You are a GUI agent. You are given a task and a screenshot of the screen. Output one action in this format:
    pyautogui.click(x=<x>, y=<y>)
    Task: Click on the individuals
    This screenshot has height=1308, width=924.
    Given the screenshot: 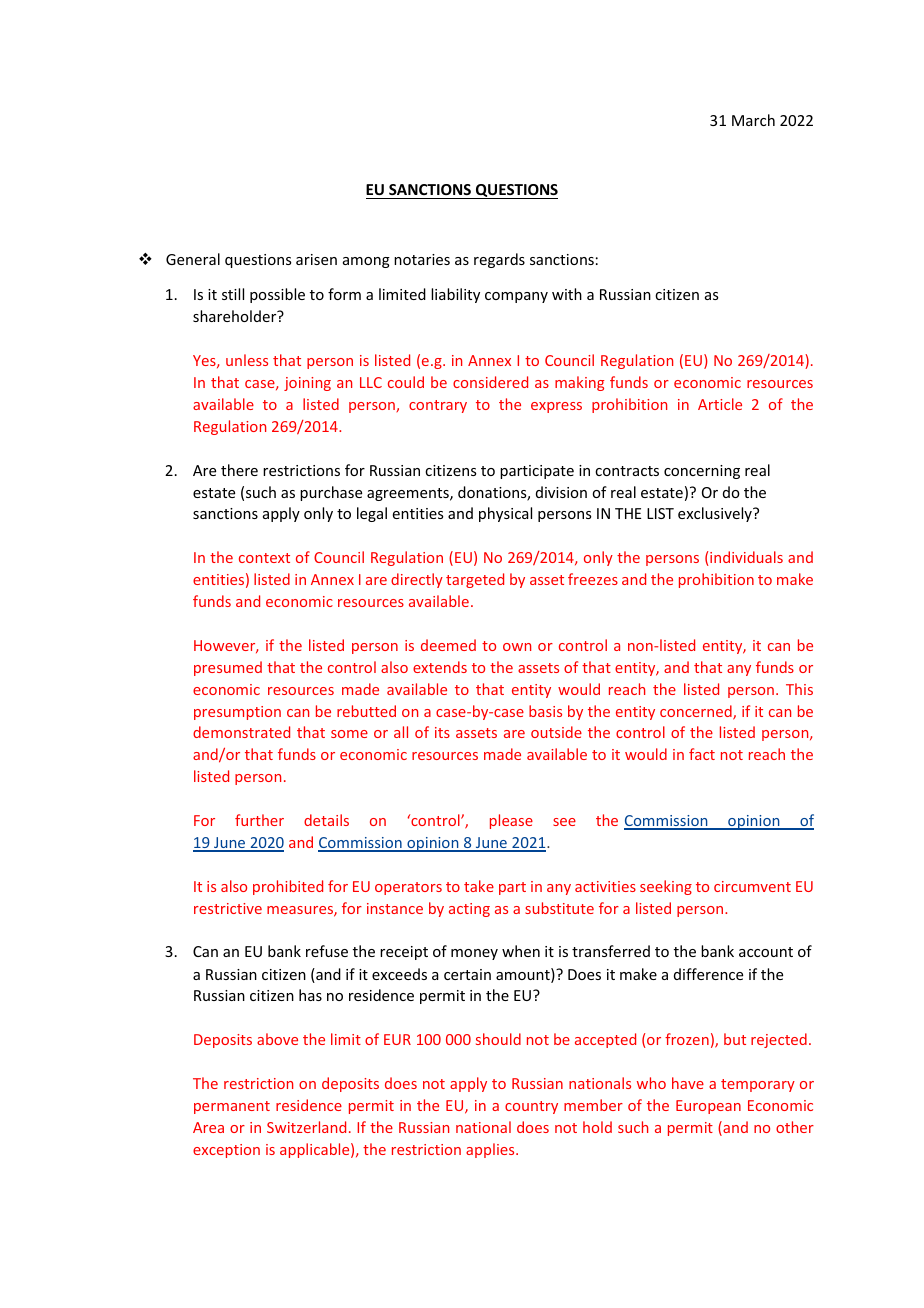 What is the action you would take?
    pyautogui.click(x=746, y=557)
